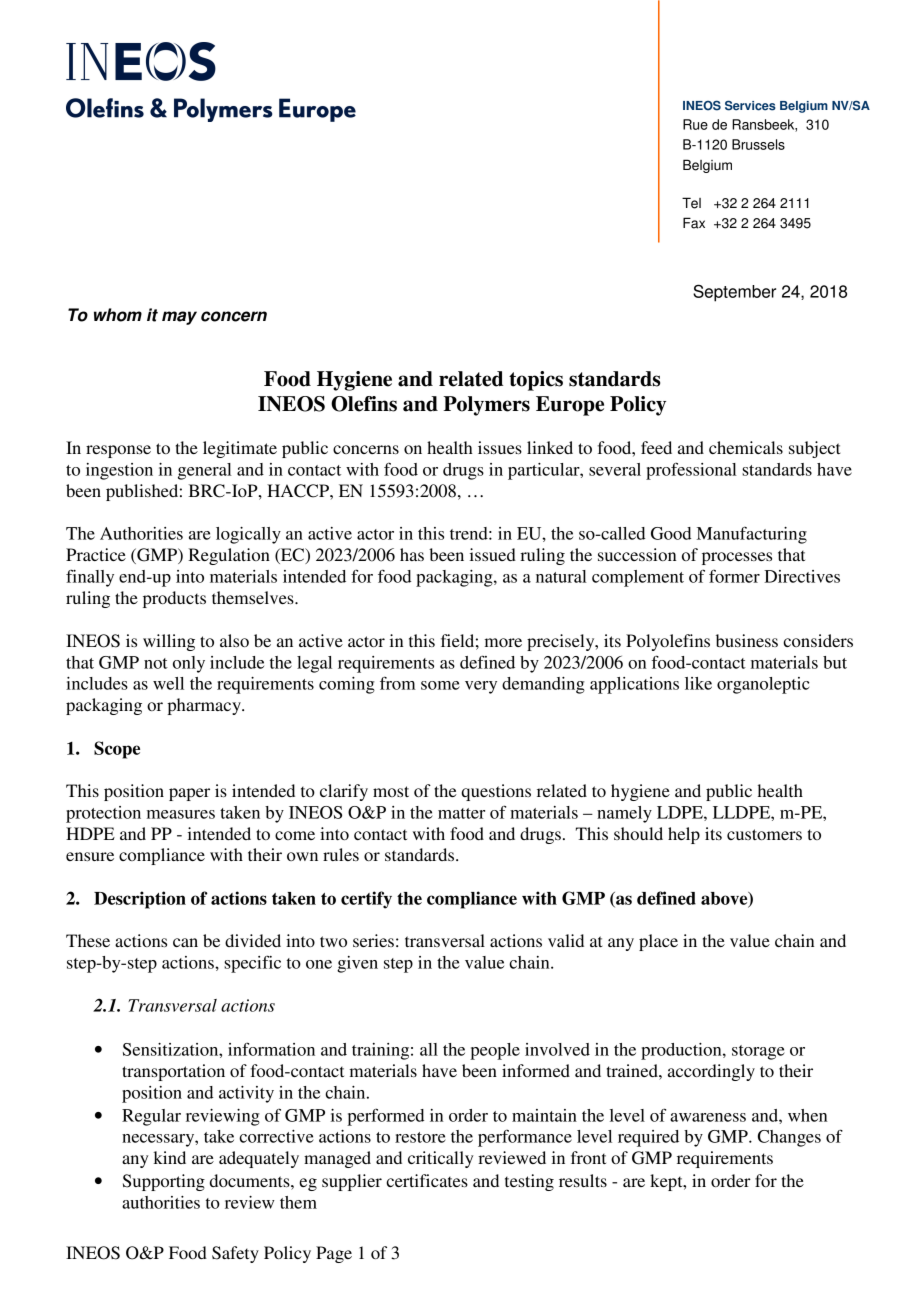 This document has height=1308, width=924. Describe the element at coordinates (493, 554) in the document. I see `issued` at that location.
